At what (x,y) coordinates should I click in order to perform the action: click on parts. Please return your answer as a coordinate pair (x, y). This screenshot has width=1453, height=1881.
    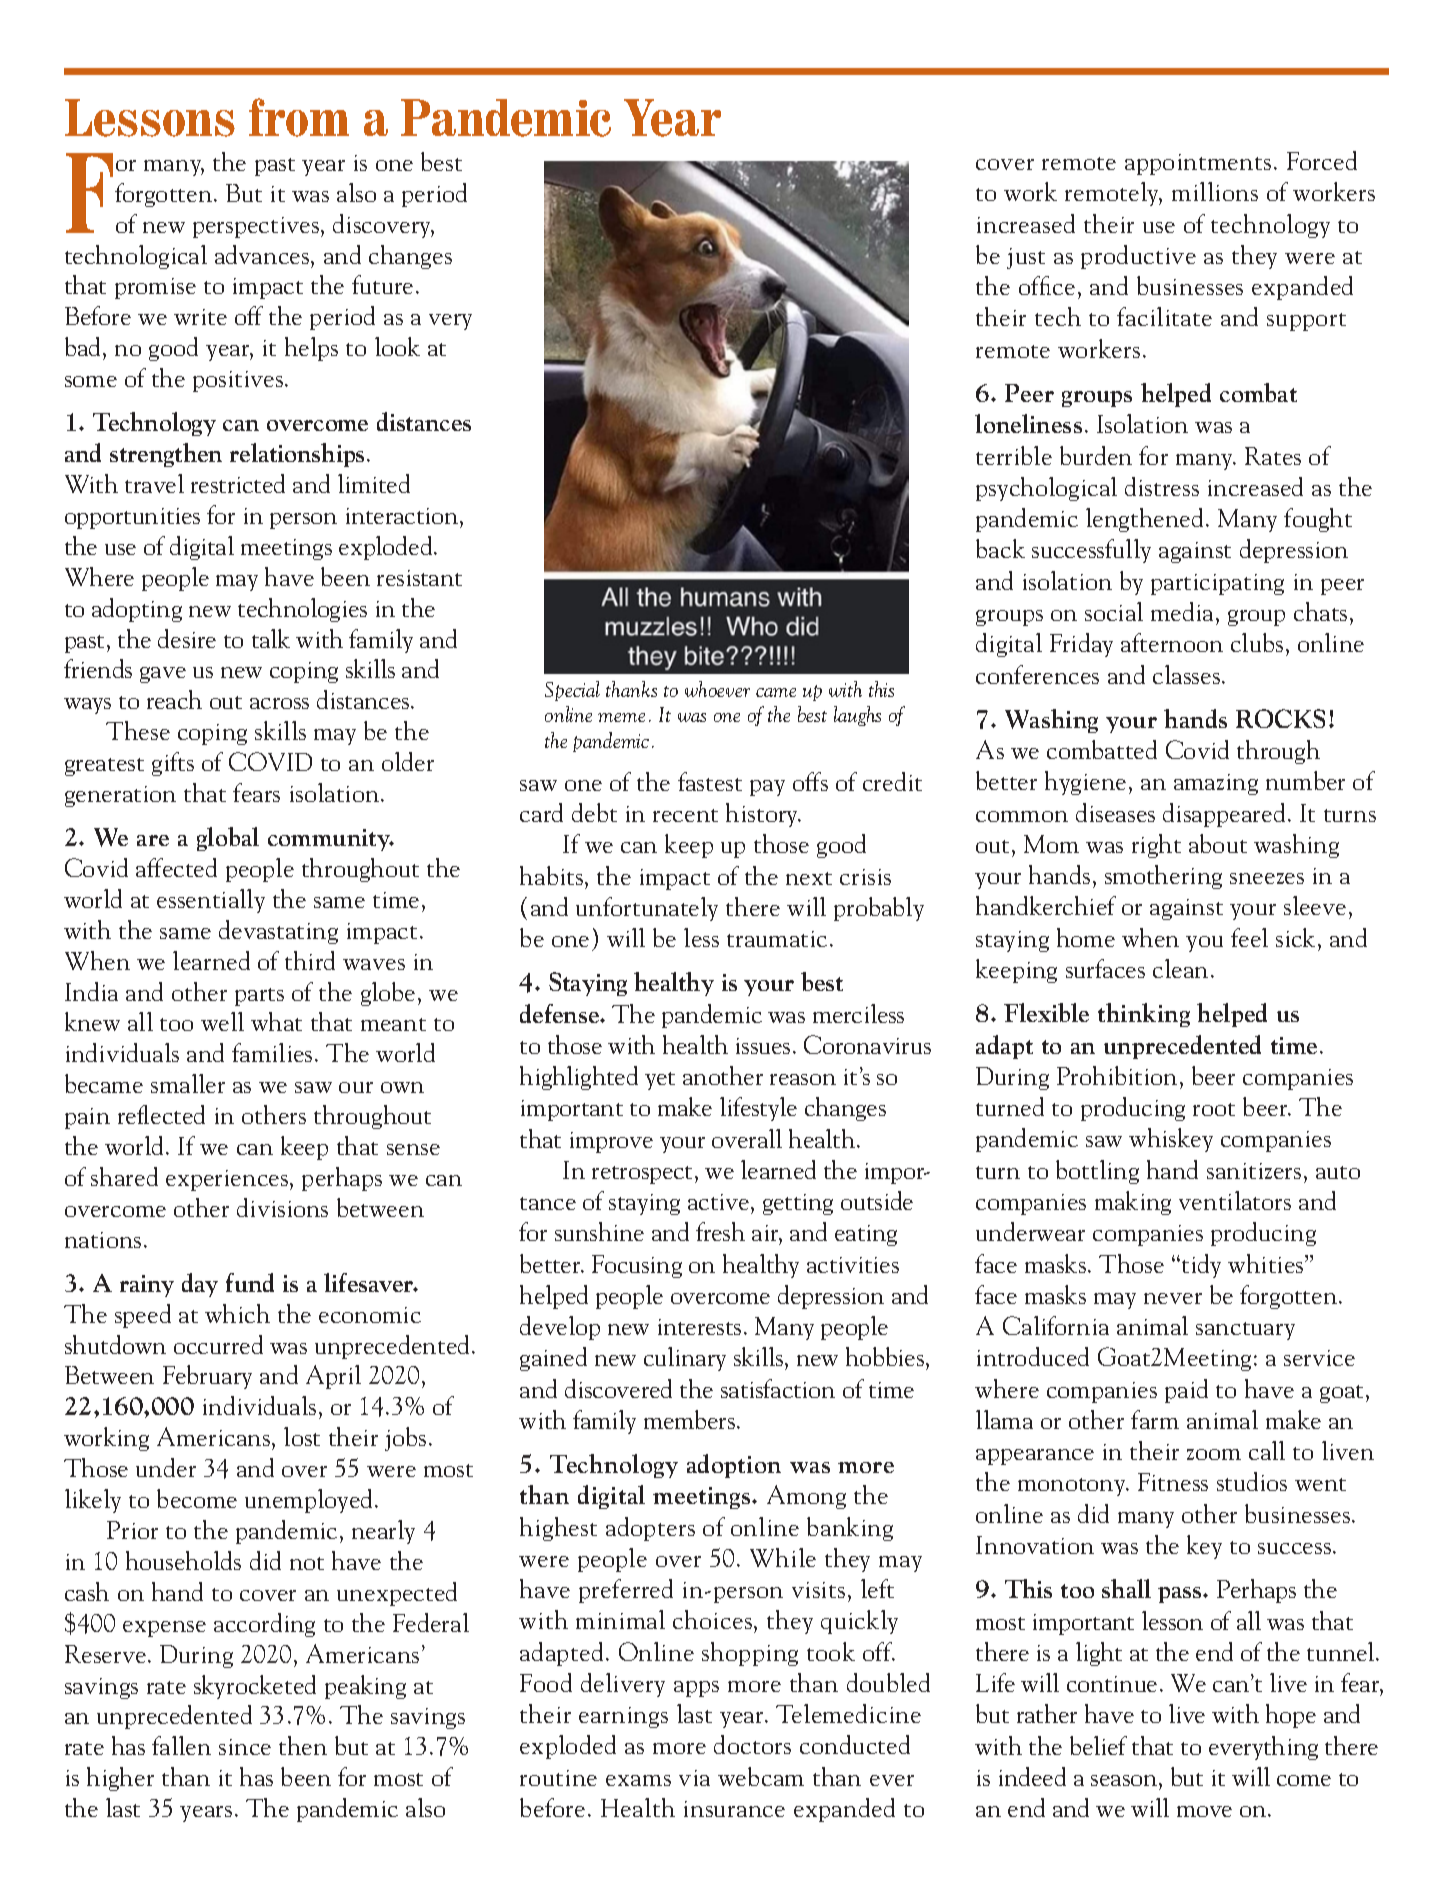
    Looking at the image, I should click on (259, 997).
